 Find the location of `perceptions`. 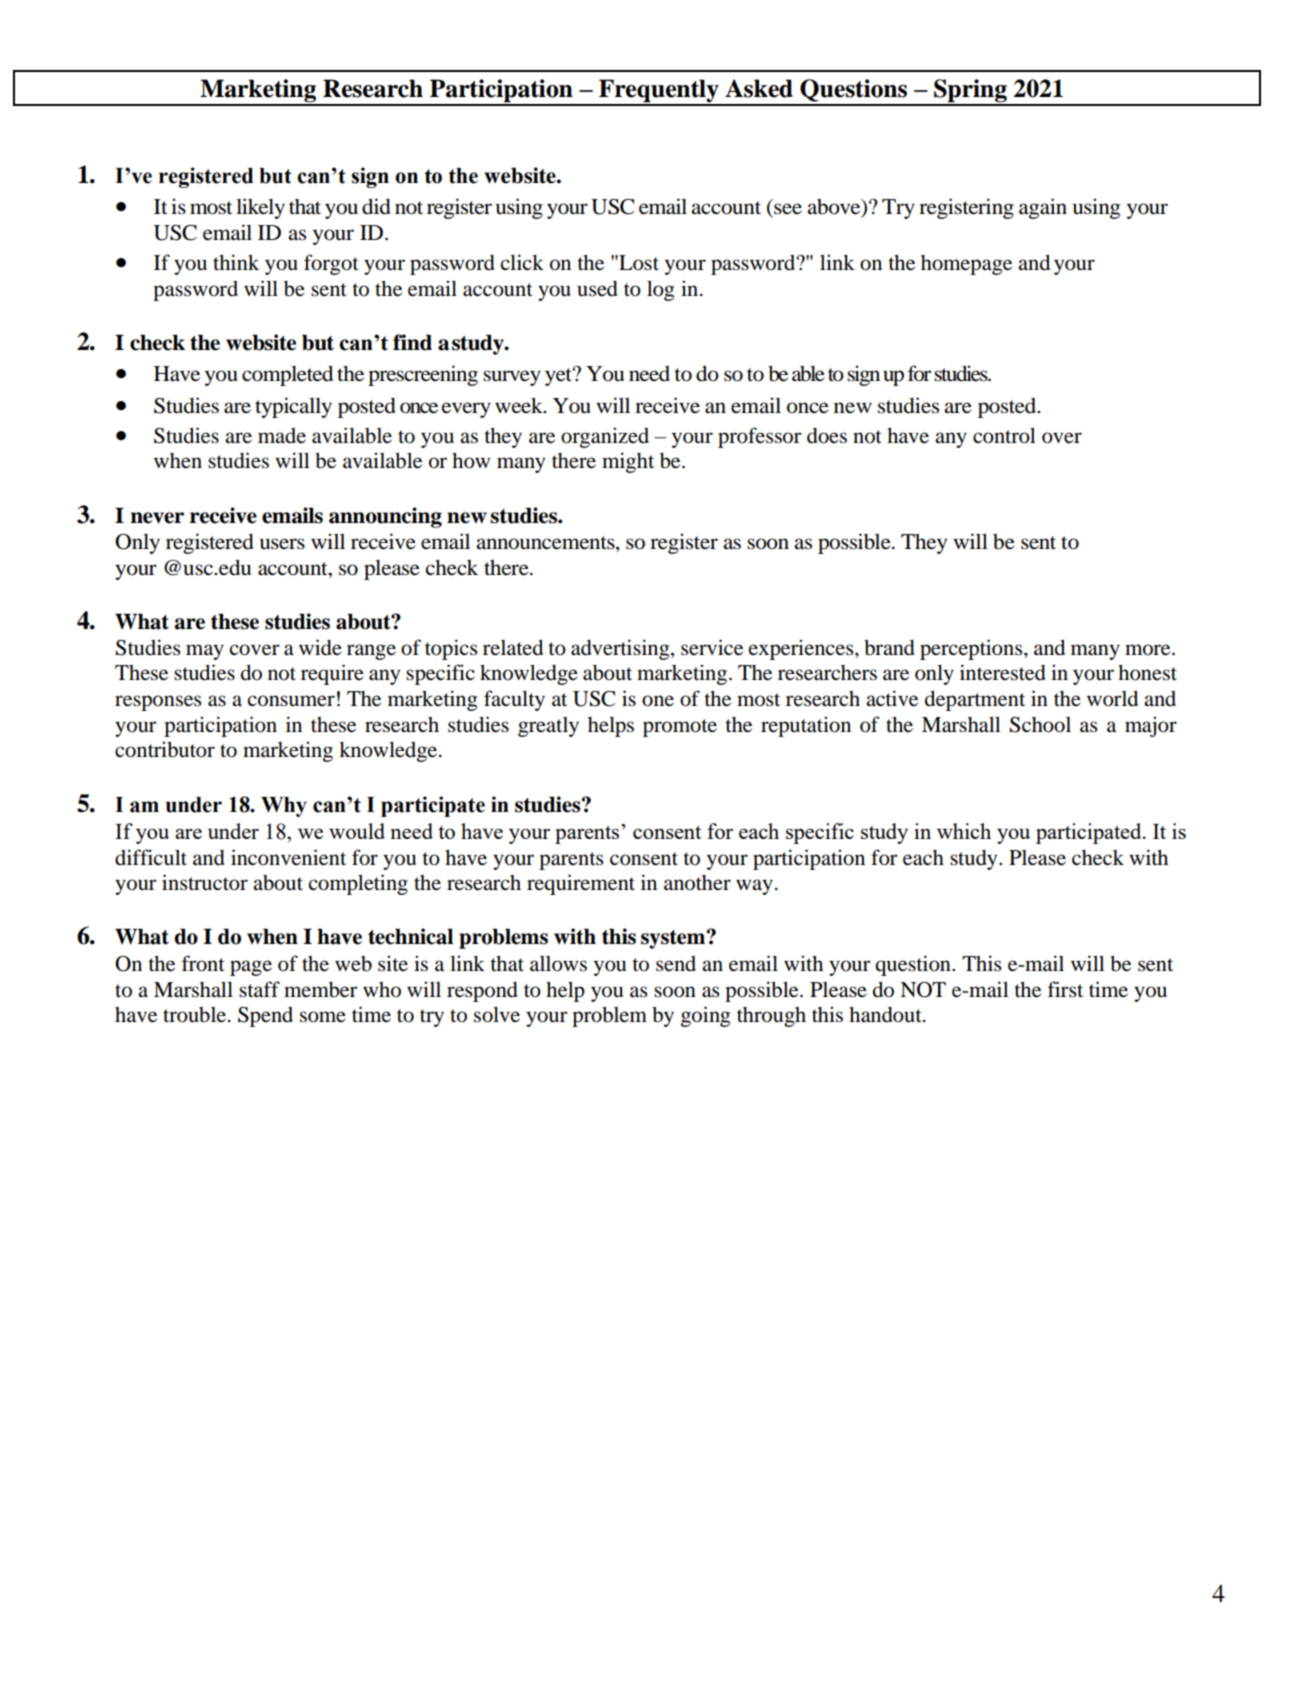

perceptions is located at coordinates (972, 649).
